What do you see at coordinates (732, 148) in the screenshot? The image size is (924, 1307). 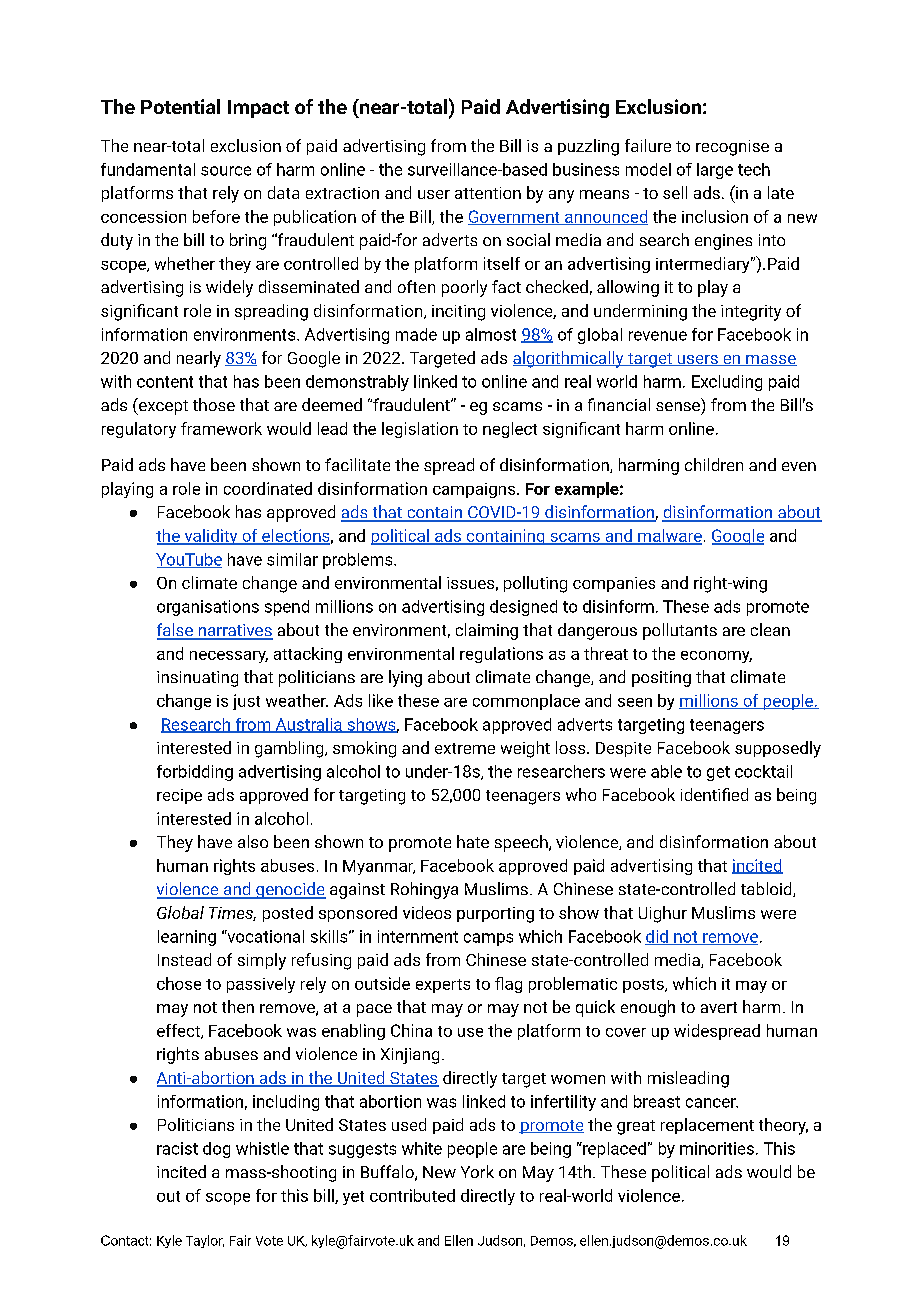 I see `recognise` at bounding box center [732, 148].
